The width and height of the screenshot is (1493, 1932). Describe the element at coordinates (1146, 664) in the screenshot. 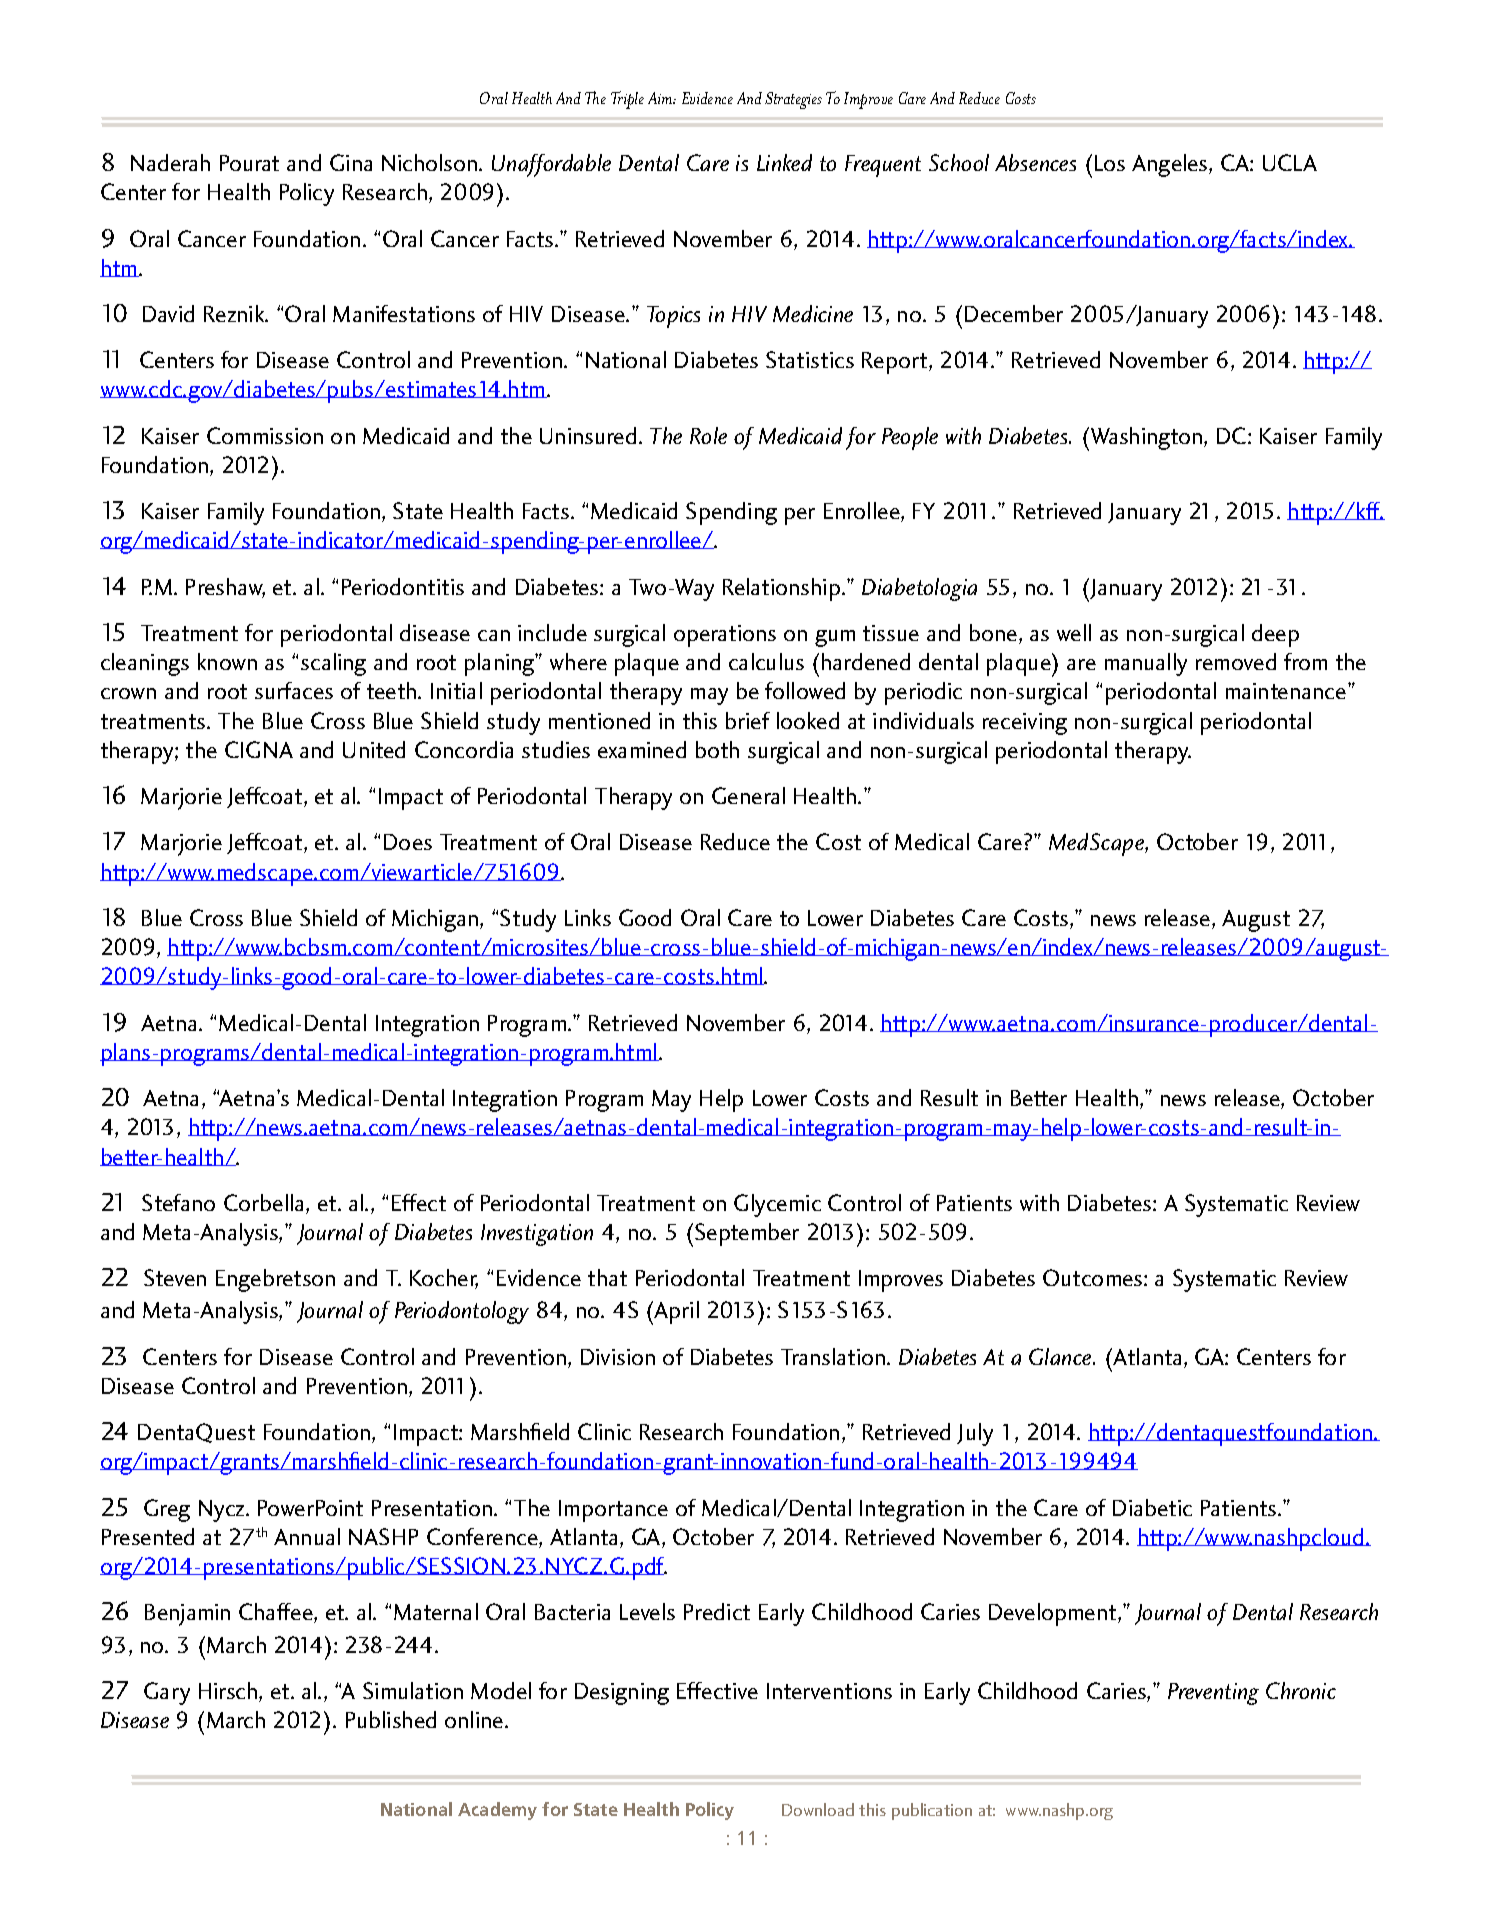

I see `manually` at that location.
